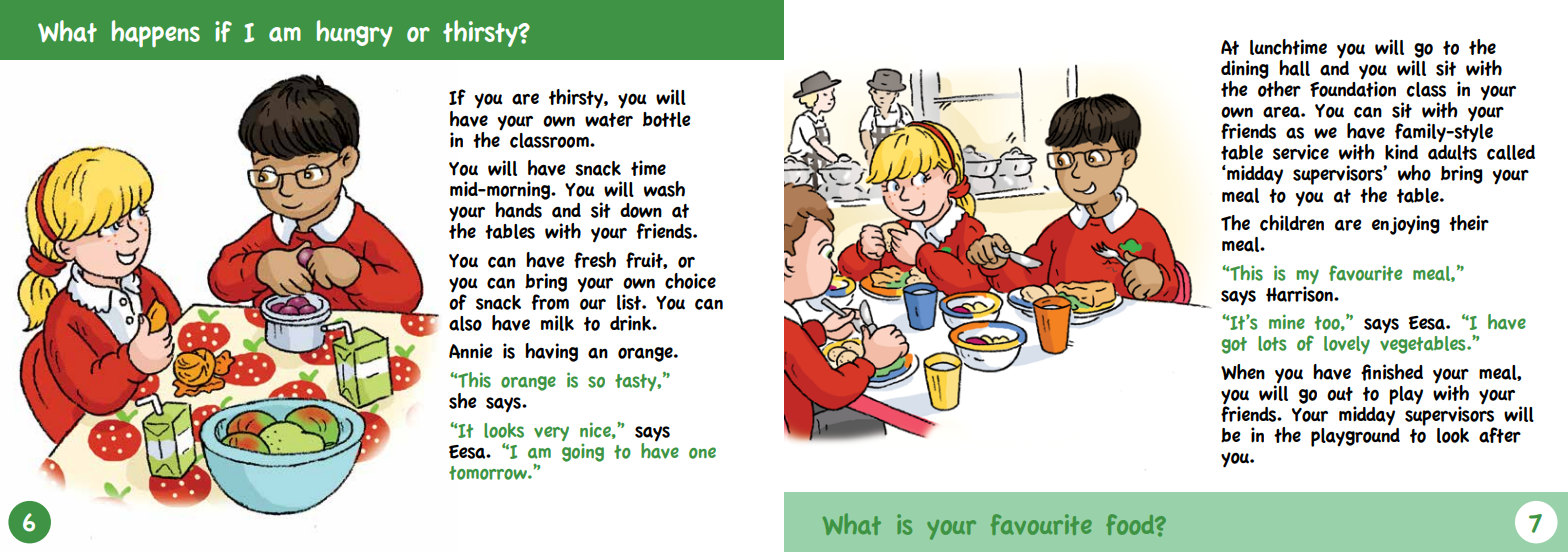  What do you see at coordinates (1300, 294) in the image?
I see `Harrison` at bounding box center [1300, 294].
